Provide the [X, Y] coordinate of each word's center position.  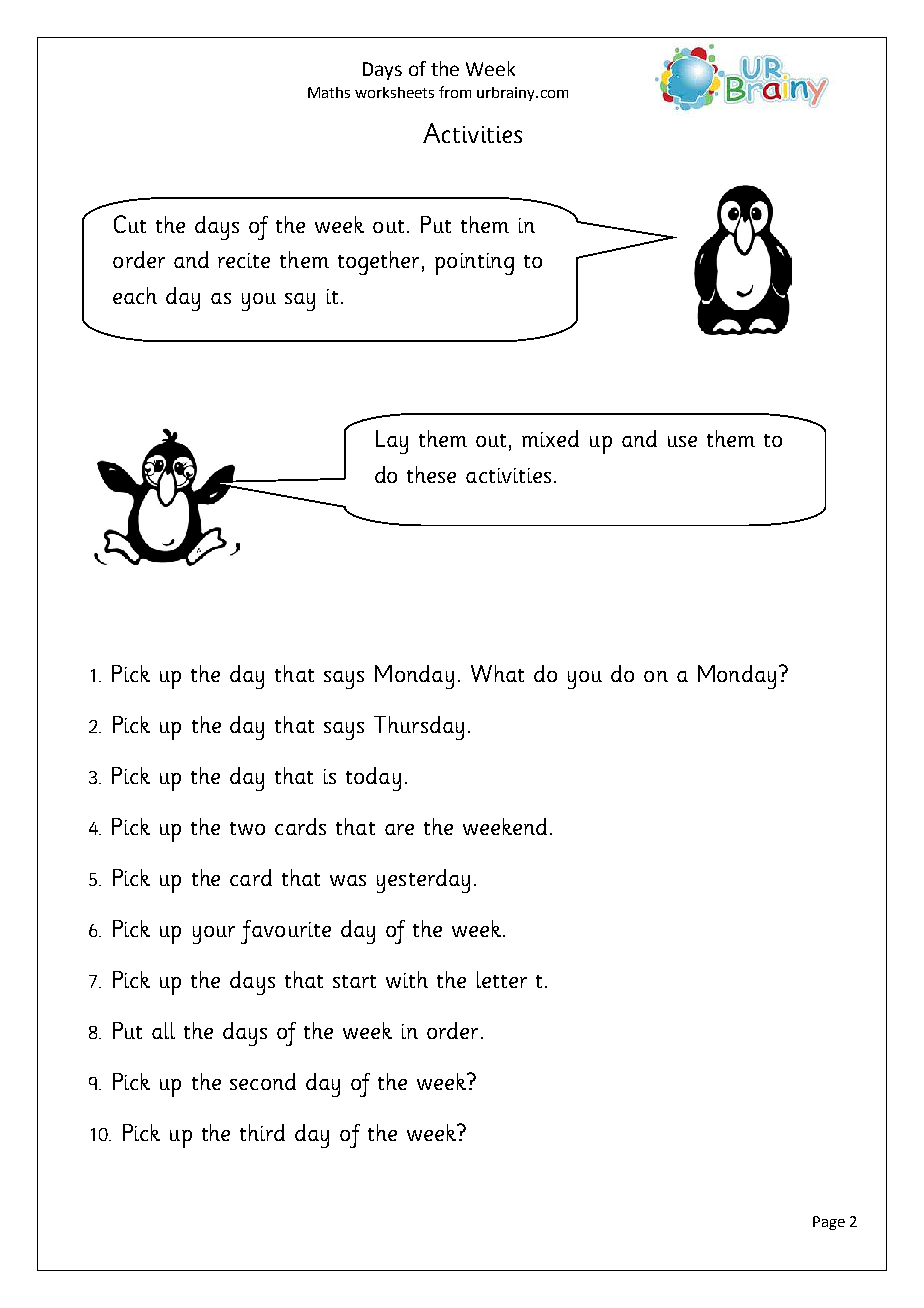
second [263, 1081]
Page [829, 1223]
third [262, 1132]
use [682, 441]
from [455, 92]
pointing [474, 264]
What [497, 673]
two [247, 828]
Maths [329, 92]
